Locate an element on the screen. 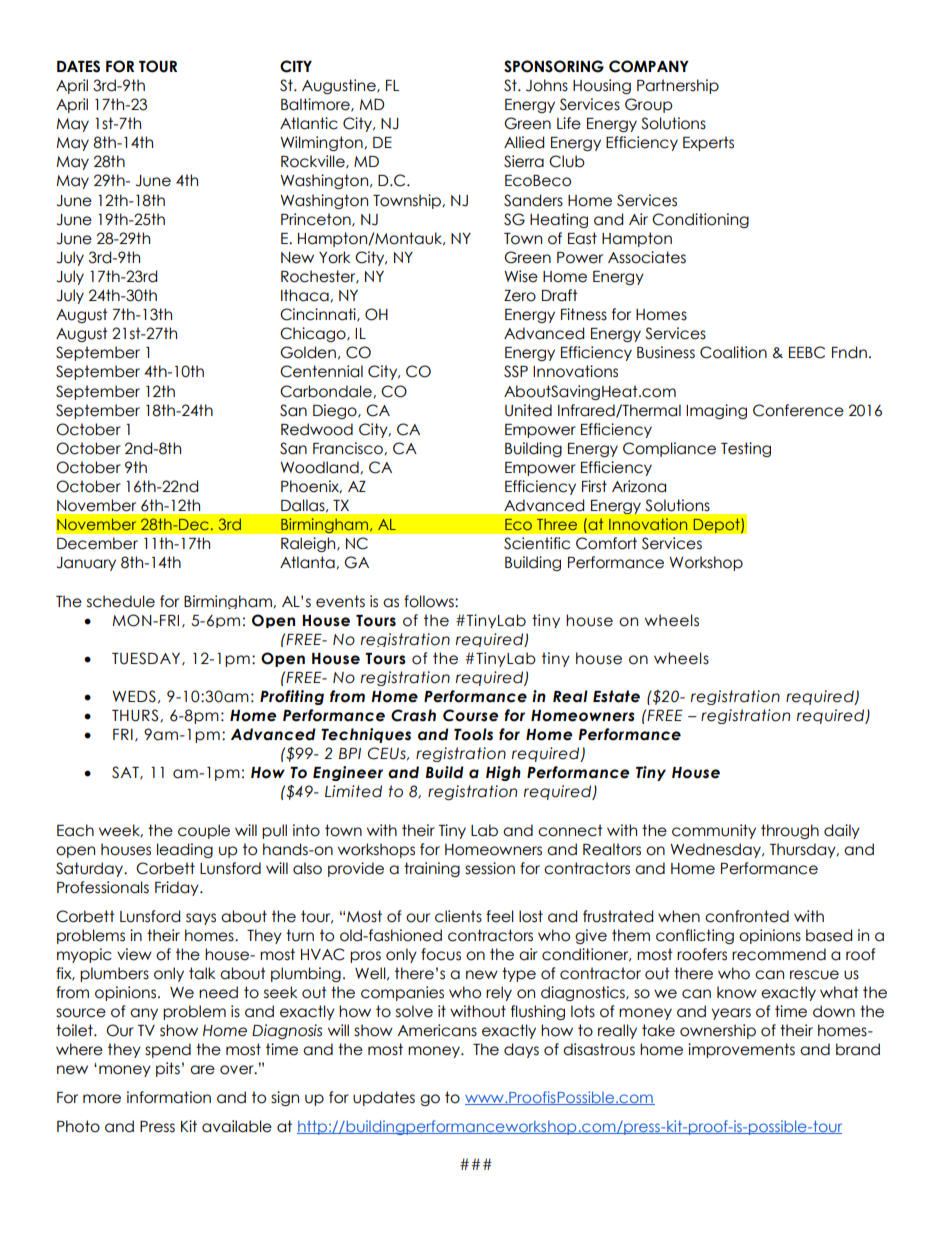 The image size is (952, 1233). information is located at coordinates (169, 1097).
